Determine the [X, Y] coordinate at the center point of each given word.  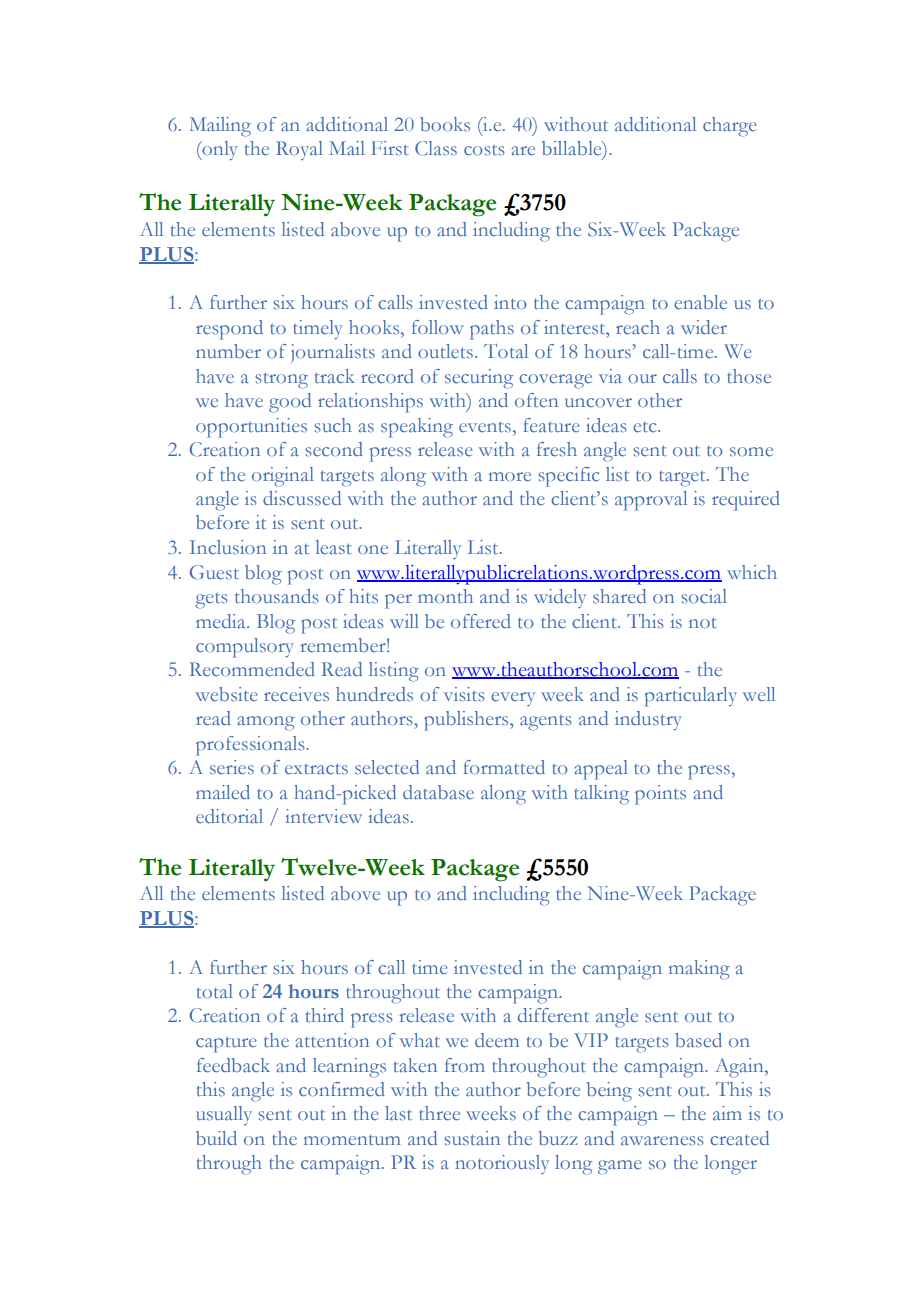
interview [323, 816]
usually [224, 1115]
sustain [472, 1138]
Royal [299, 150]
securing [479, 379]
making [699, 970]
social [704, 596]
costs [484, 150]
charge [730, 127]
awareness [662, 1141]
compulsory [245, 648]
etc [646, 427]
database [438, 792]
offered [481, 621]
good [290, 403]
